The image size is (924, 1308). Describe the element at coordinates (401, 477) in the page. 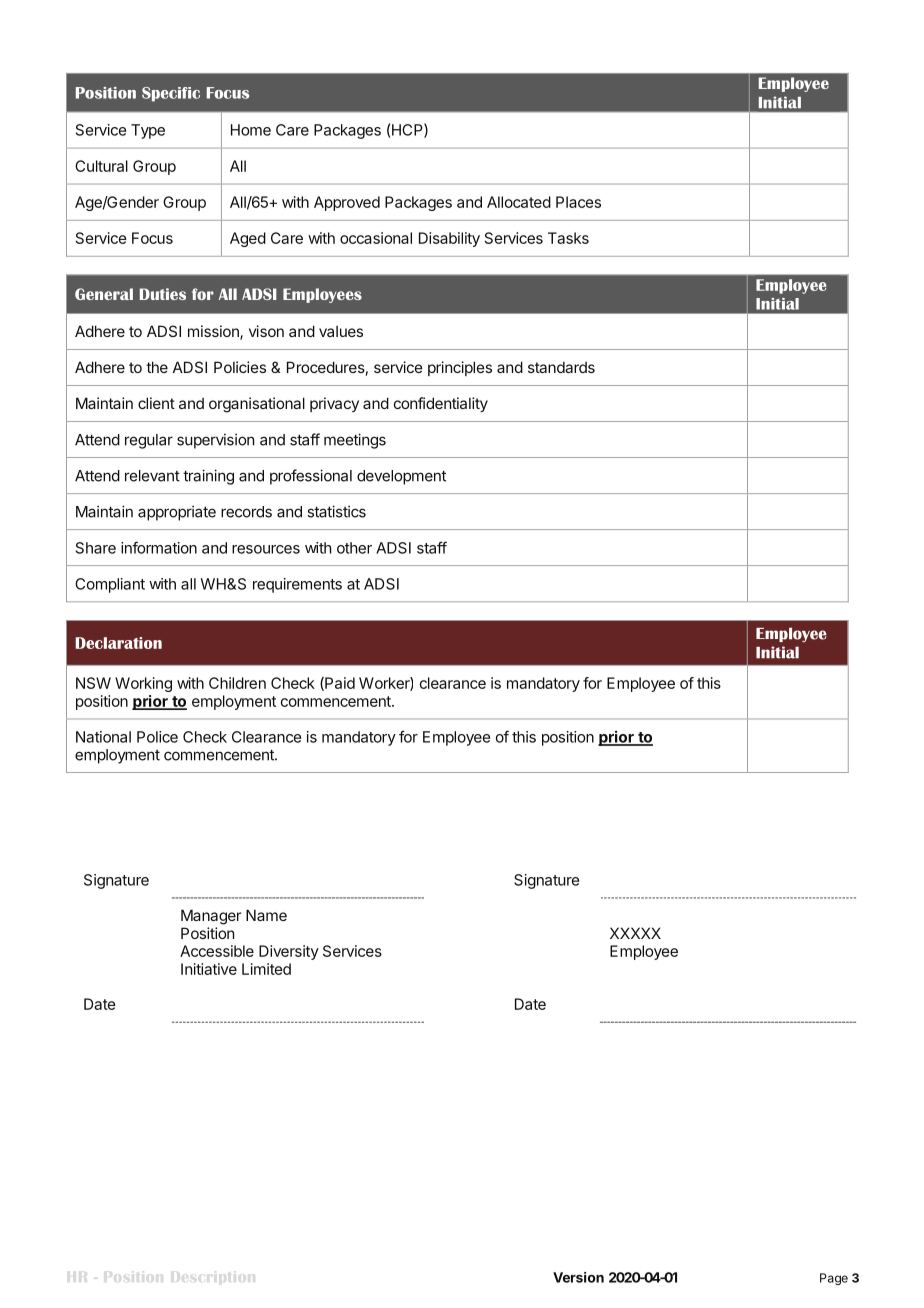

I see `development` at that location.
